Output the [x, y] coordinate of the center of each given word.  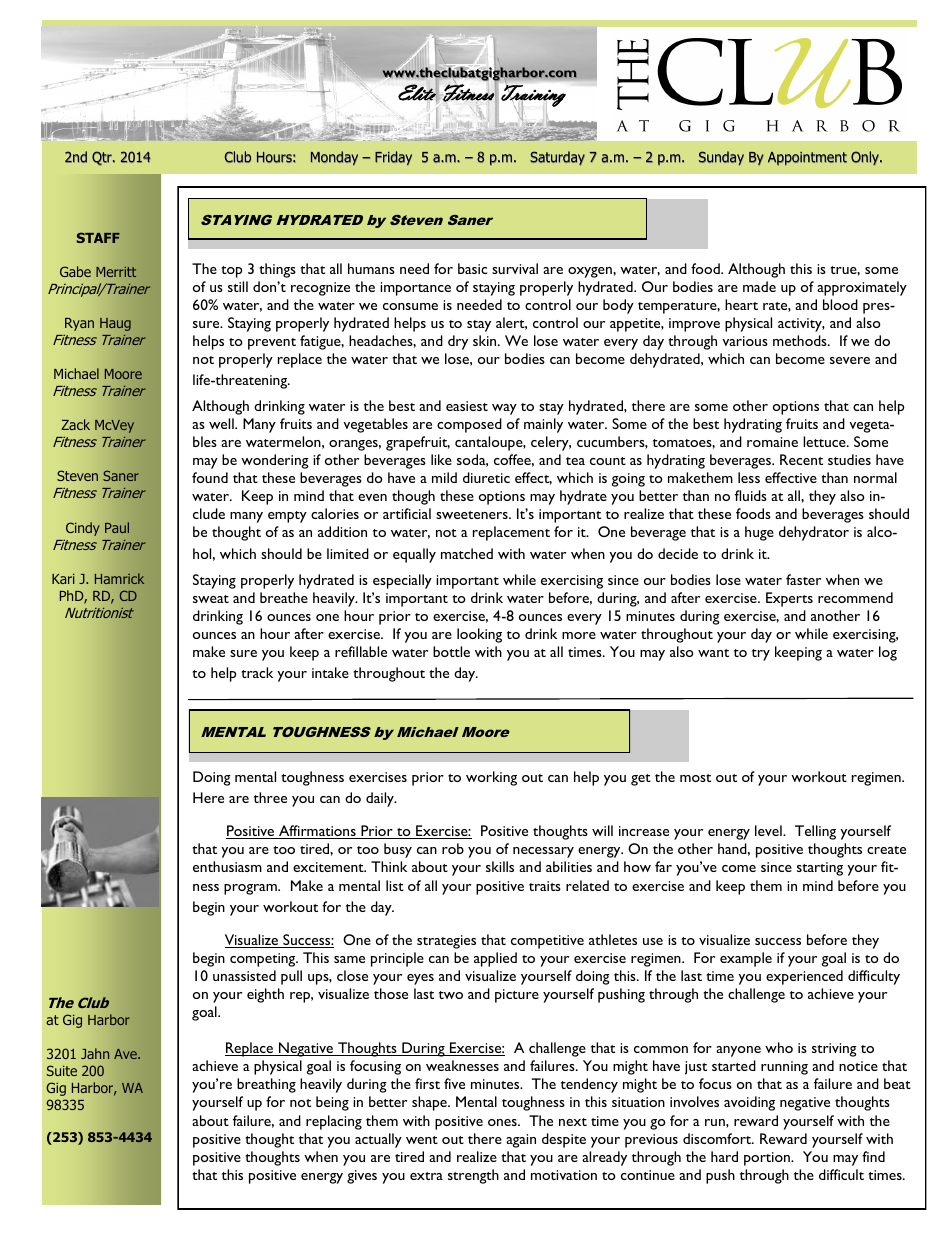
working [491, 778]
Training [533, 96]
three [270, 797]
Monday [334, 158]
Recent [801, 459]
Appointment [807, 159]
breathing [266, 1085]
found [210, 477]
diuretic [486, 477]
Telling [815, 832]
